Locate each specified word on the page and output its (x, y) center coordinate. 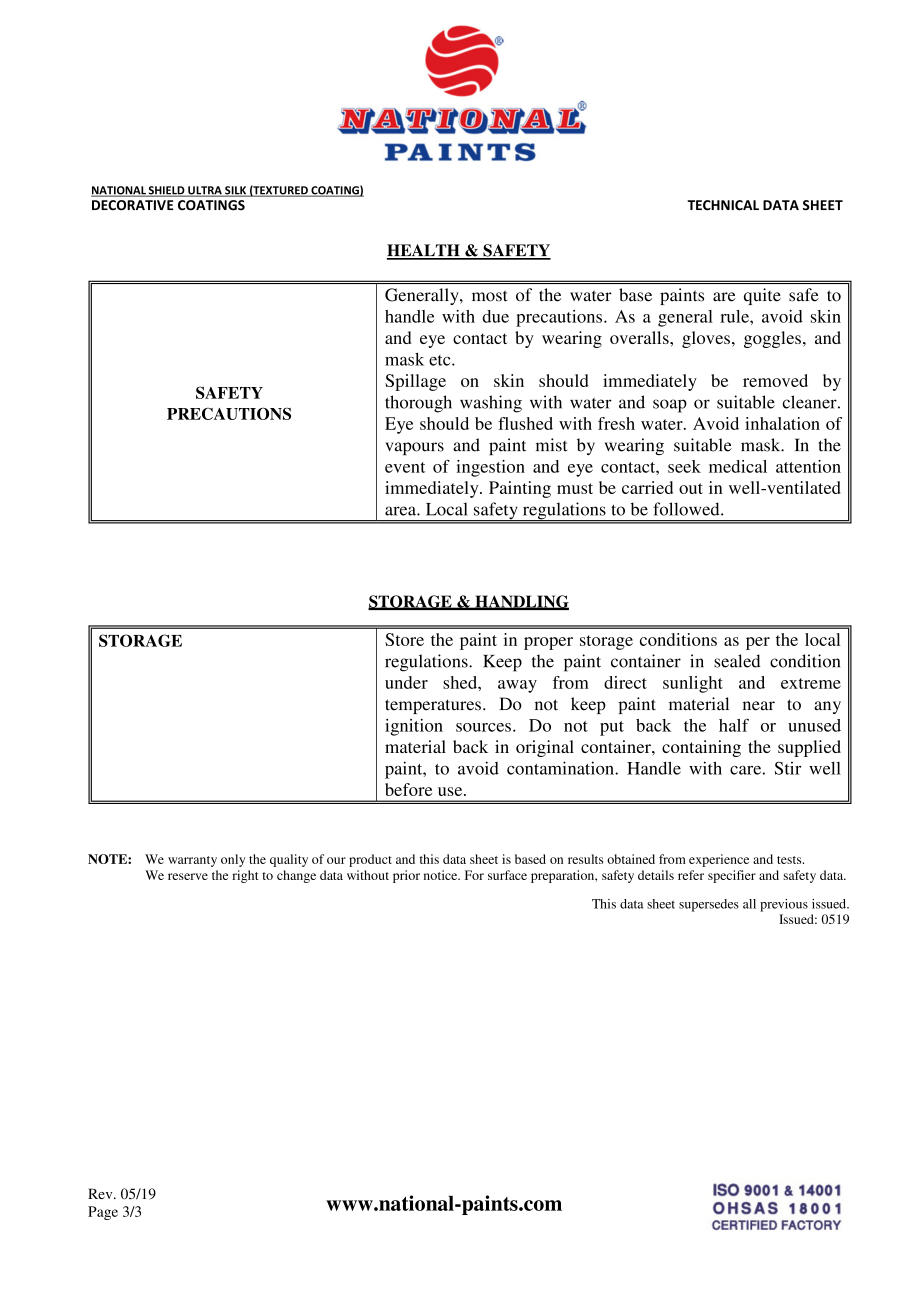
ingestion (490, 468)
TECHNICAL (723, 205)
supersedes (709, 905)
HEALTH (424, 251)
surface (507, 875)
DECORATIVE (133, 205)
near (759, 706)
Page (103, 1213)
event (405, 467)
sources (483, 727)
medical (738, 466)
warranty (192, 861)
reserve (188, 876)
